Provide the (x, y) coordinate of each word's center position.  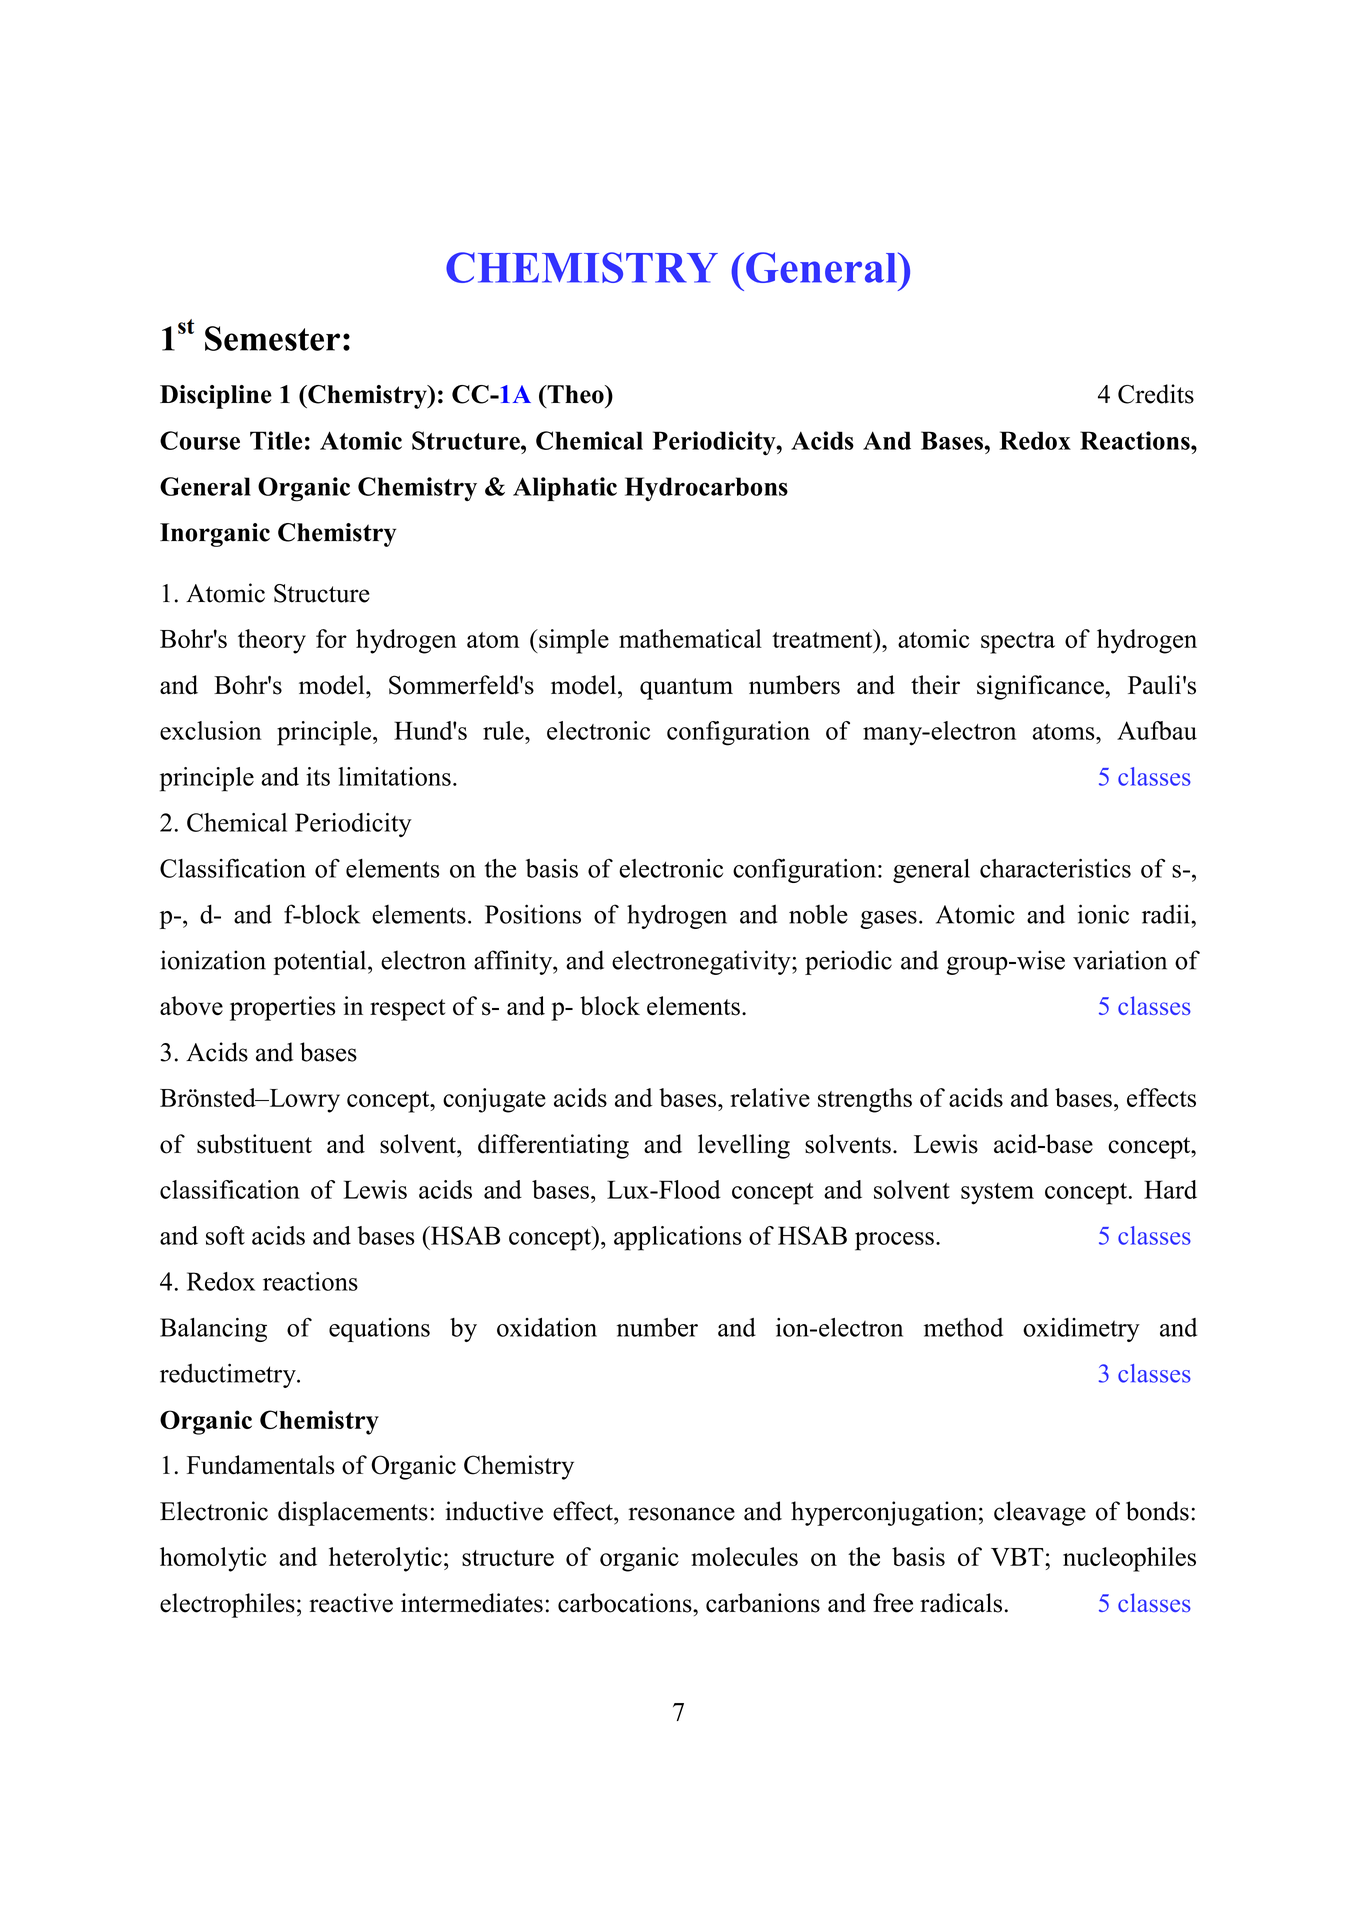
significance (1041, 687)
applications (678, 1238)
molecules (744, 1556)
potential (321, 962)
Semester (272, 338)
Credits (1156, 394)
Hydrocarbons (706, 489)
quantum (686, 689)
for (331, 638)
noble (818, 914)
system (997, 1194)
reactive (351, 1603)
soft (225, 1235)
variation (1120, 960)
